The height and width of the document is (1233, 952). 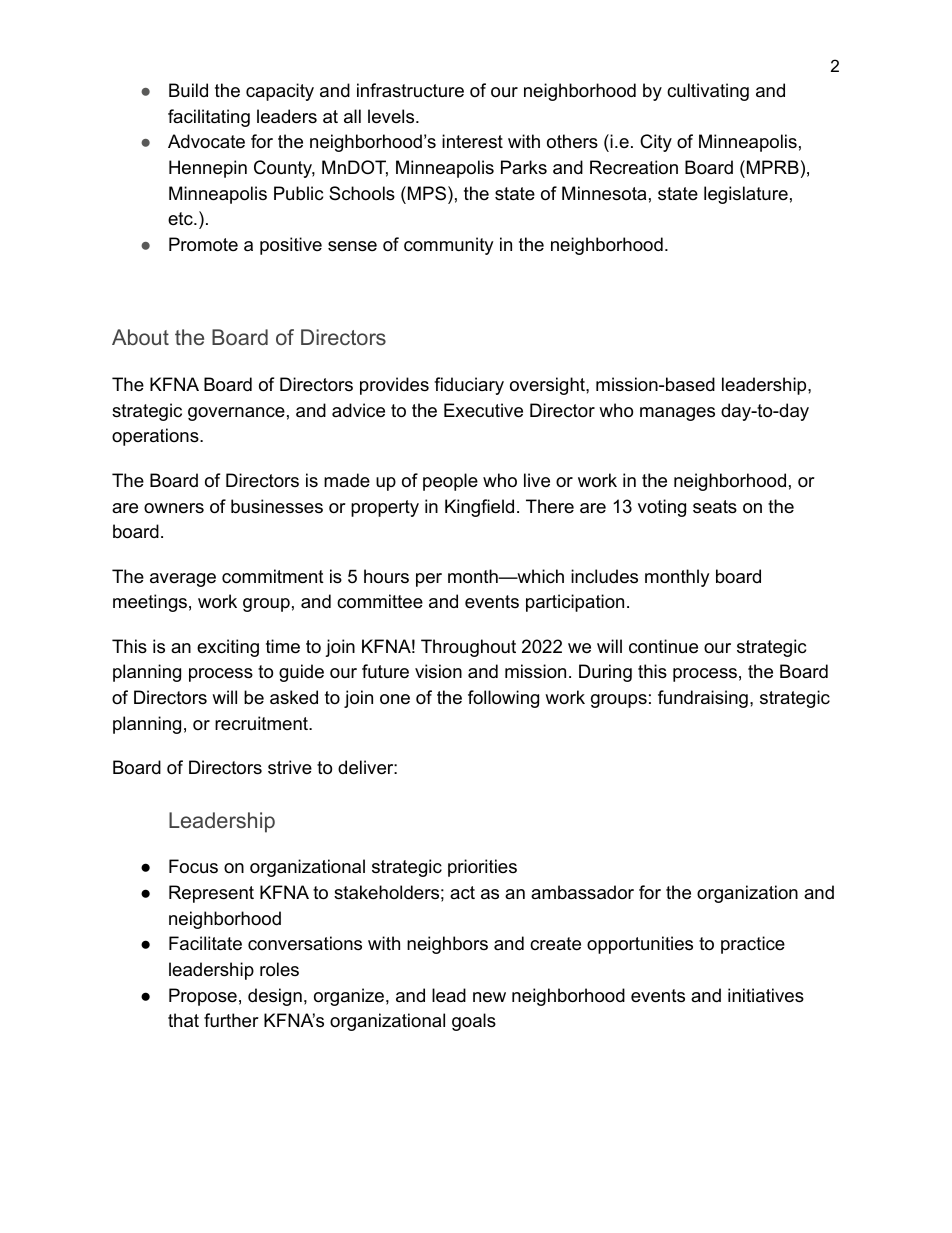 I want to click on facilitating, so click(x=209, y=118).
